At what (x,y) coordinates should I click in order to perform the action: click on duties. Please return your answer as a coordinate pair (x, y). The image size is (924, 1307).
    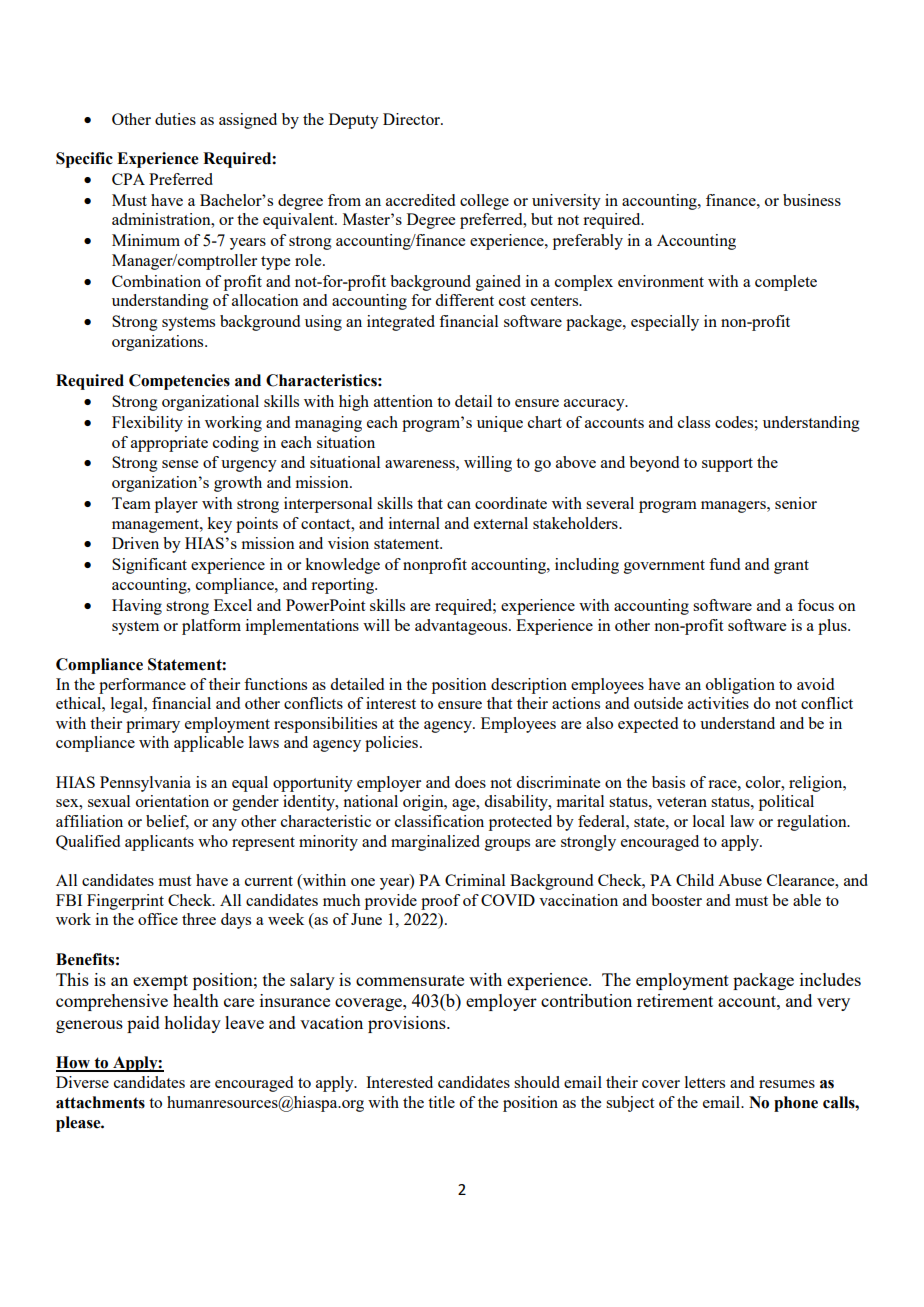
    Looking at the image, I should click on (175, 119).
